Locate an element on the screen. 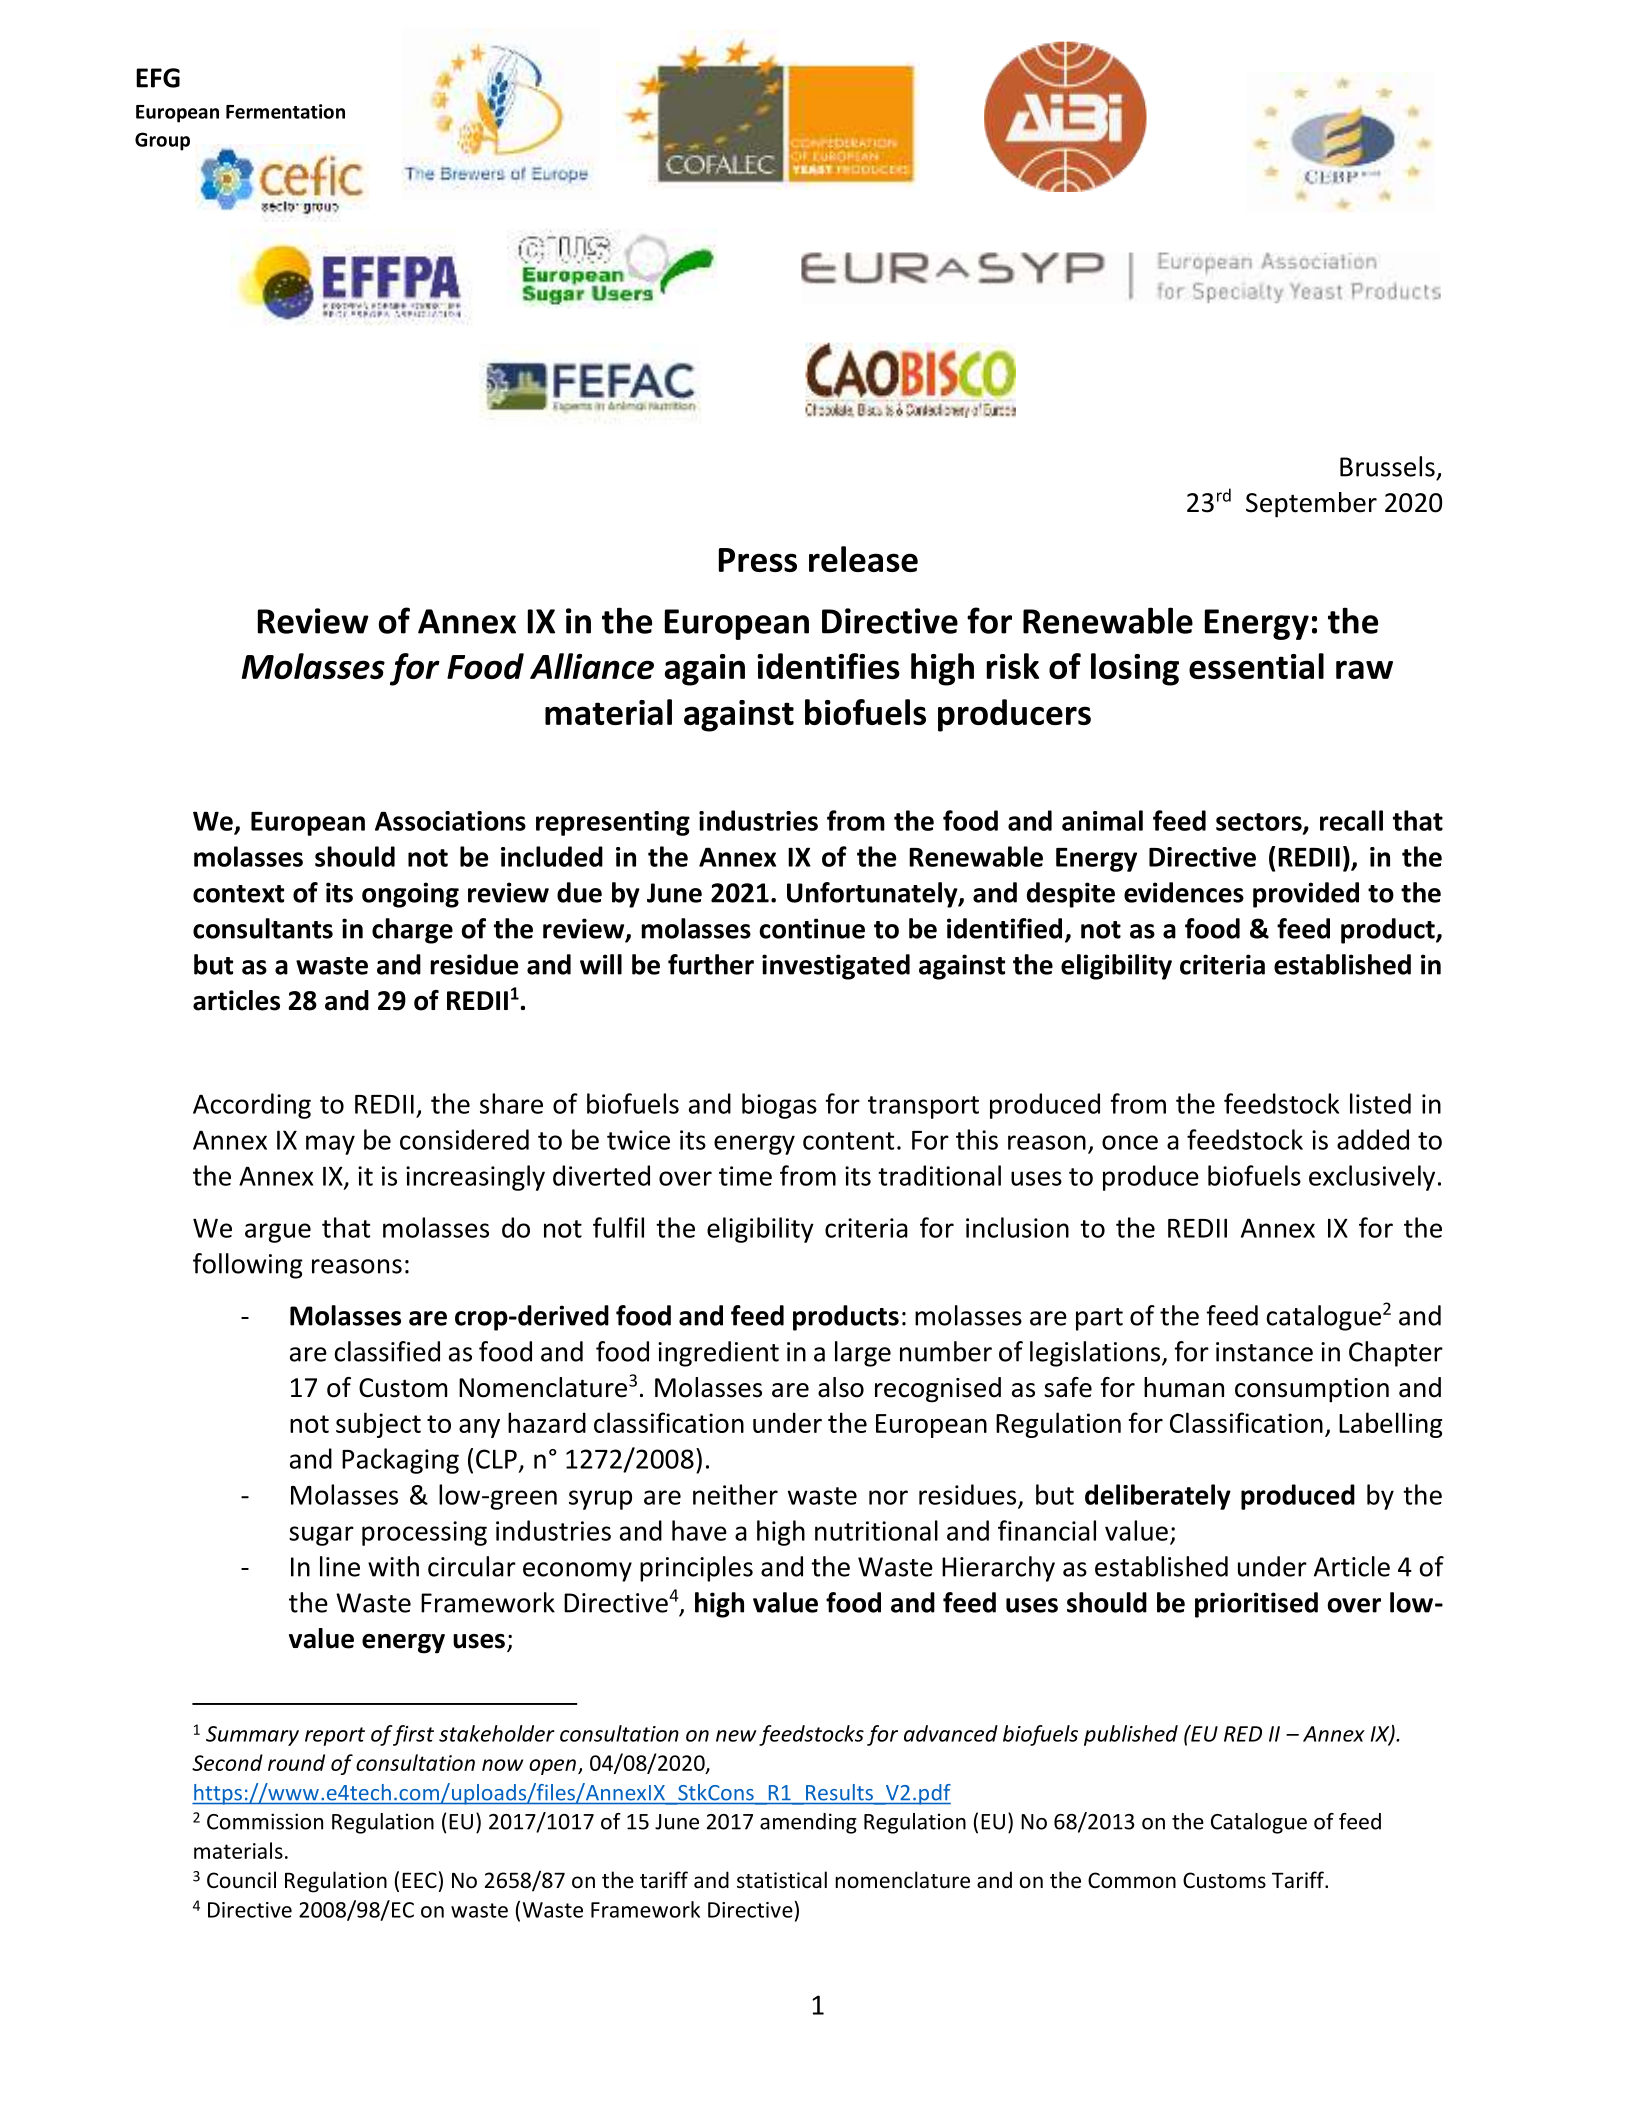 The height and width of the screenshot is (2116, 1635). Brussels is located at coordinates (1387, 466).
